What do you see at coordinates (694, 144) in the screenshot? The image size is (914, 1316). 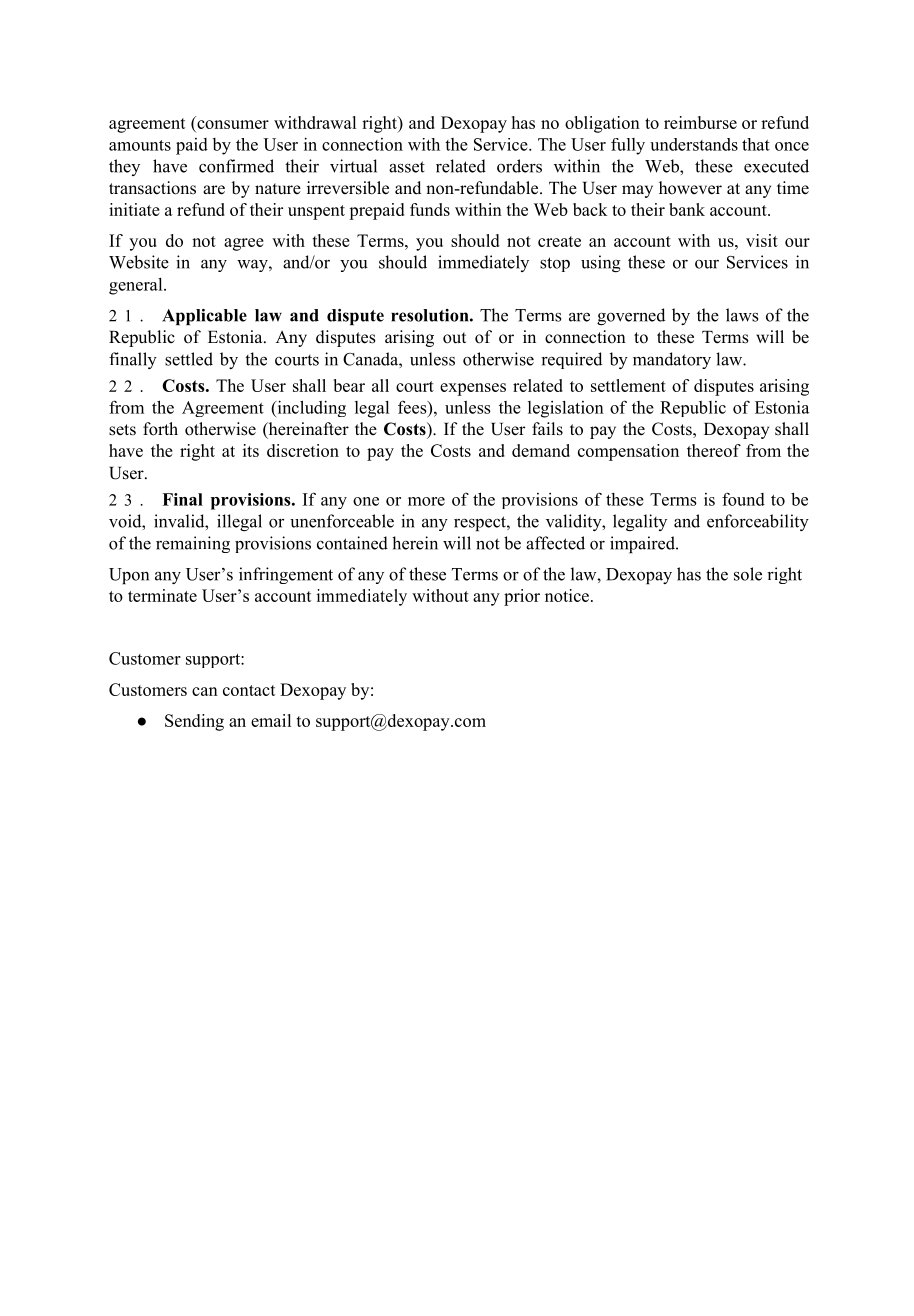 I see `understands` at bounding box center [694, 144].
